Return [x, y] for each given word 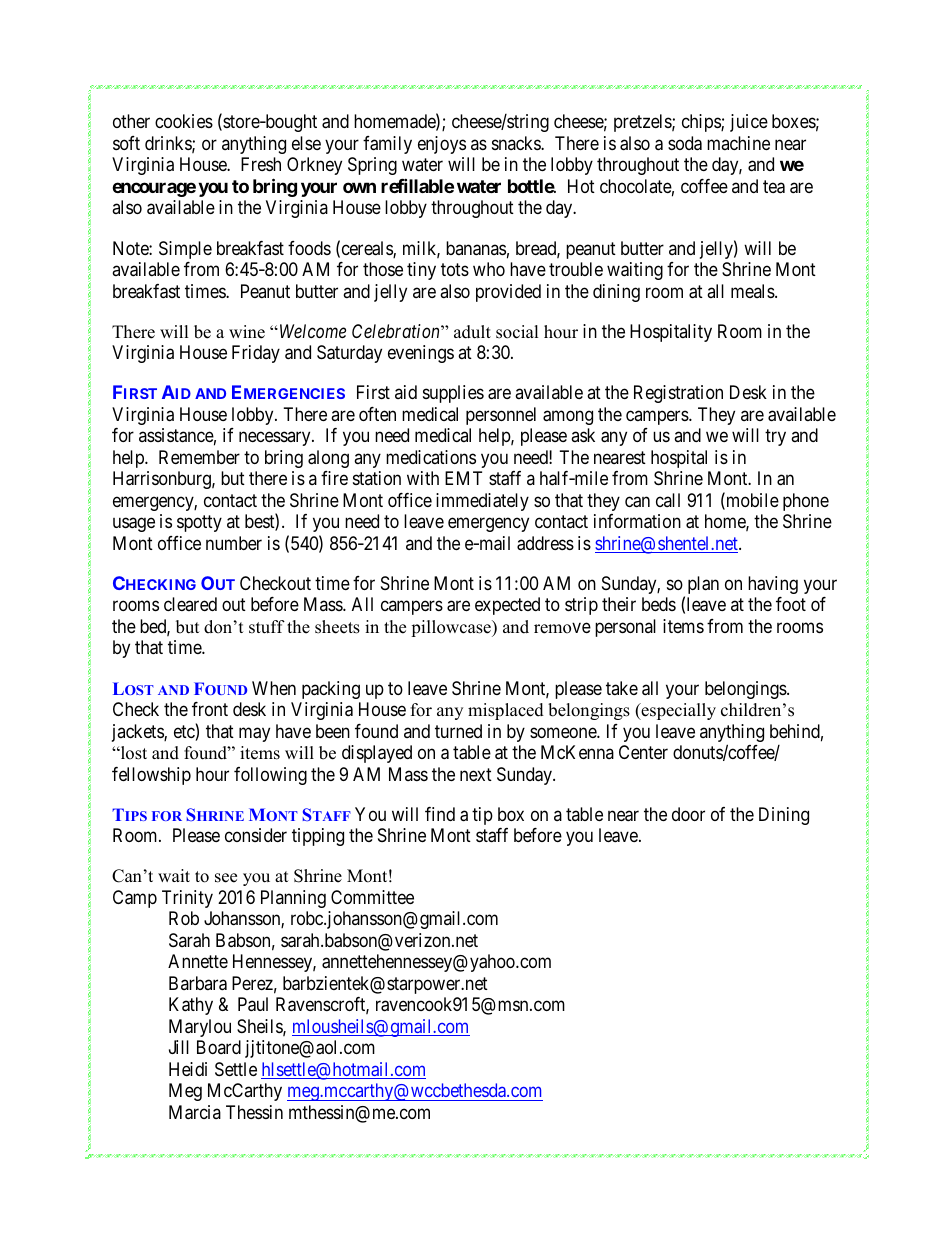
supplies [453, 394]
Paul [253, 1004]
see [226, 878]
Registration [678, 394]
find [440, 814]
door [688, 814]
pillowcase [452, 628]
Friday [256, 354]
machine [738, 143]
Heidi [188, 1069]
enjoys [442, 145]
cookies [184, 121]
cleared [190, 604]
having [773, 585]
